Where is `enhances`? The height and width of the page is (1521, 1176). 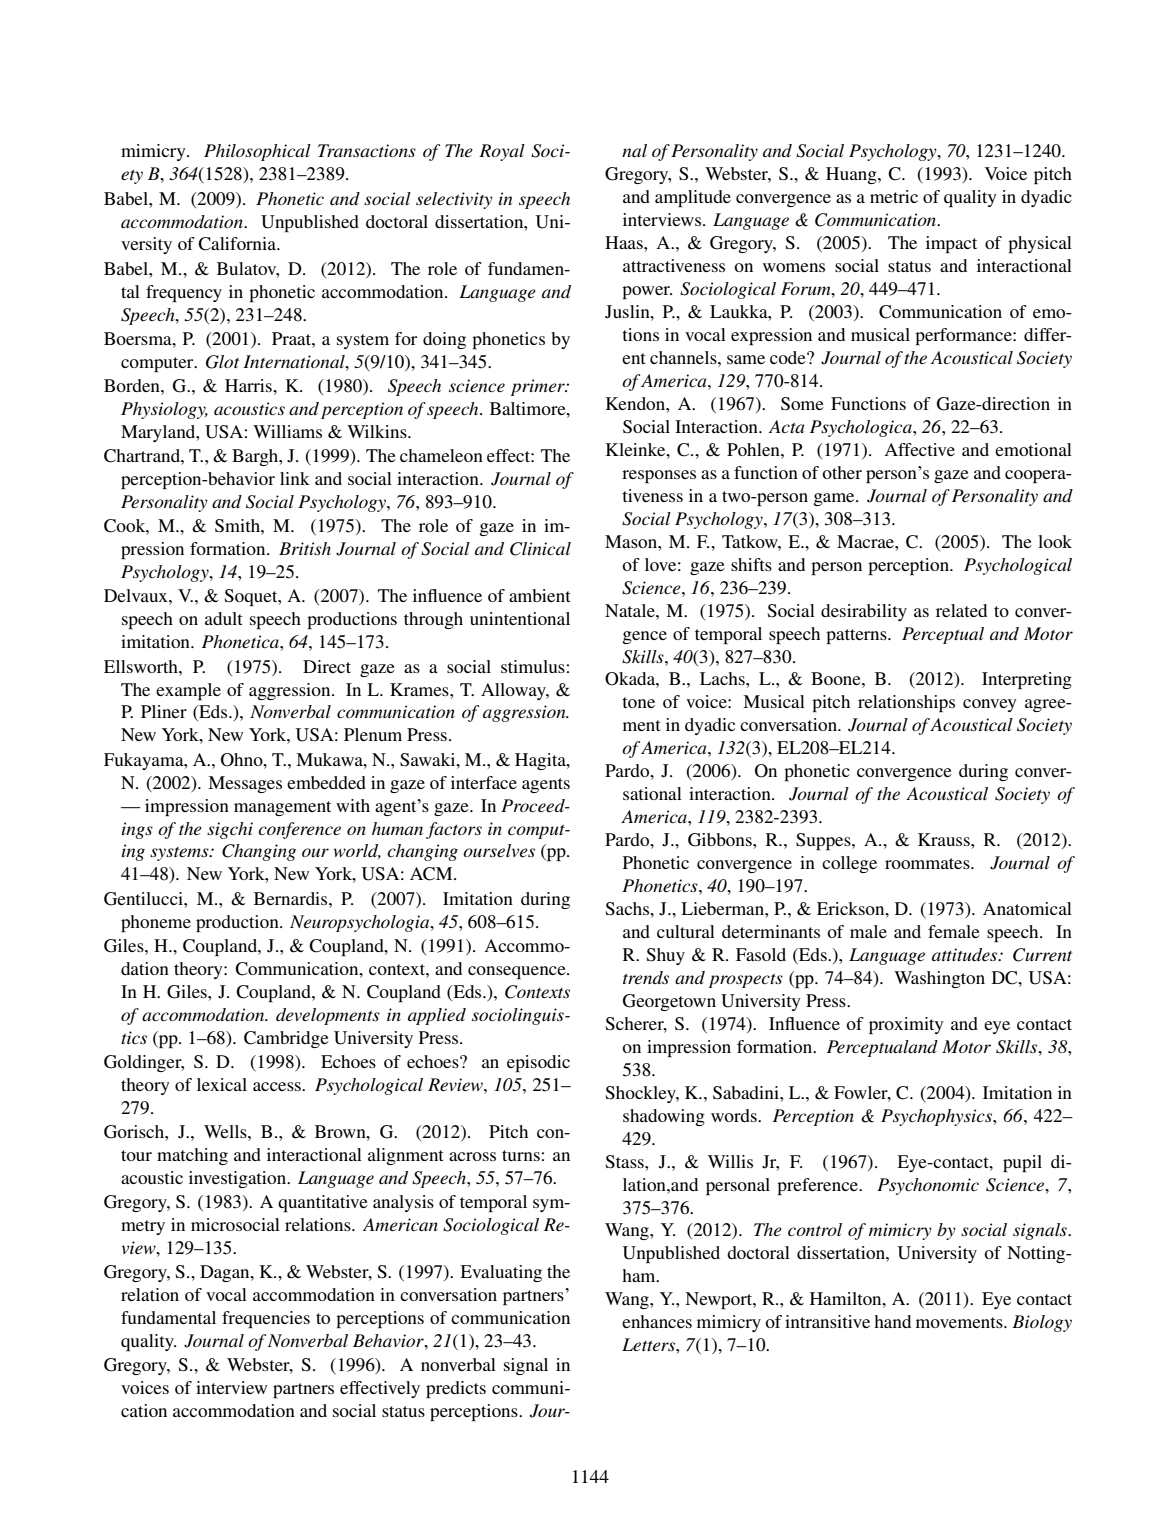
enhances is located at coordinates (657, 1321).
